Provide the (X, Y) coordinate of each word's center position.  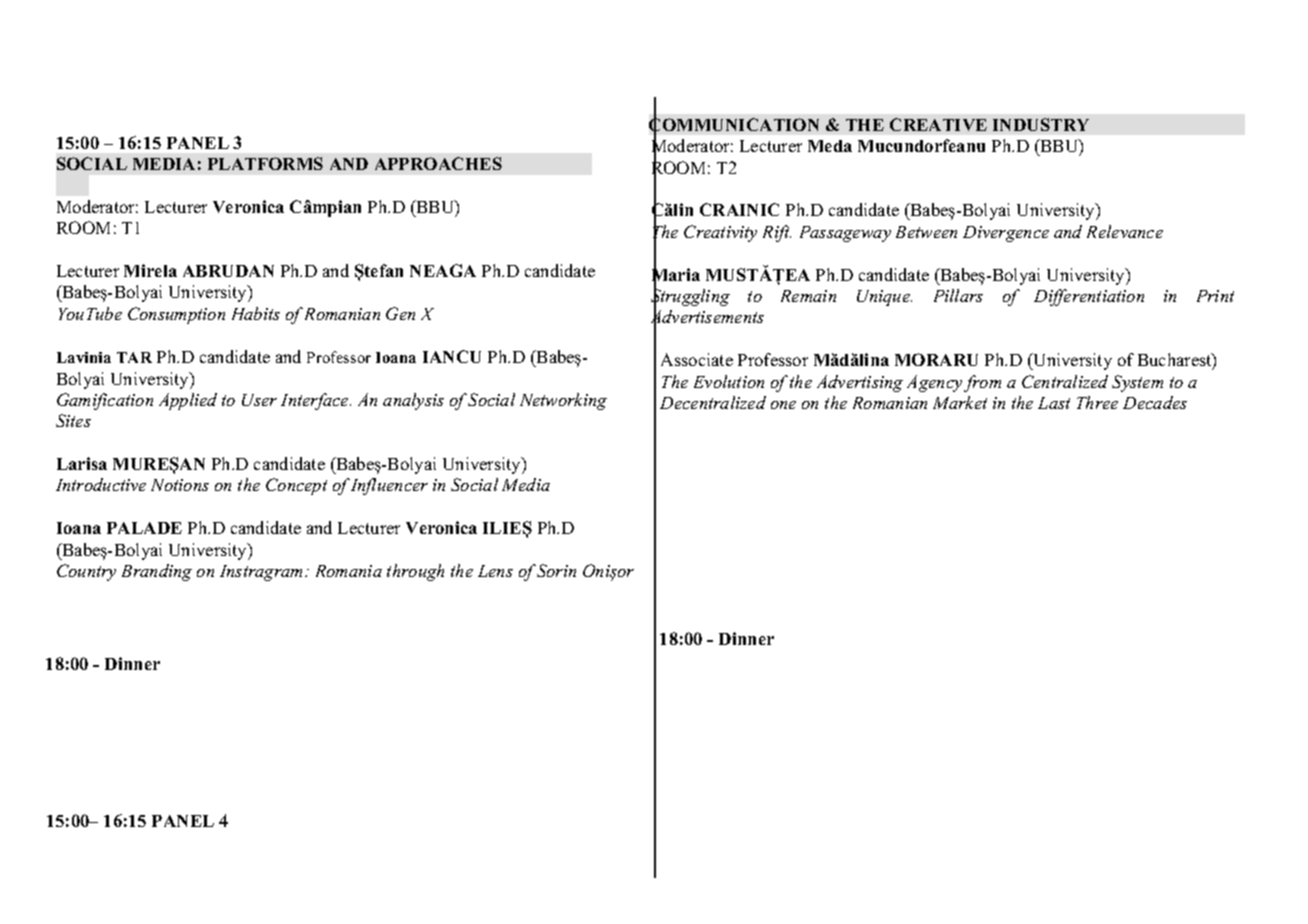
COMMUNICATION (734, 125)
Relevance (1125, 231)
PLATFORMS (265, 163)
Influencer (389, 486)
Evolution (729, 381)
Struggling (690, 298)
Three (1097, 402)
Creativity (720, 233)
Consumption (176, 315)
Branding (157, 572)
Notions (180, 485)
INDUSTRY (1041, 124)
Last (1054, 403)
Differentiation (1089, 297)
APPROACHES (438, 163)
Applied (188, 401)
